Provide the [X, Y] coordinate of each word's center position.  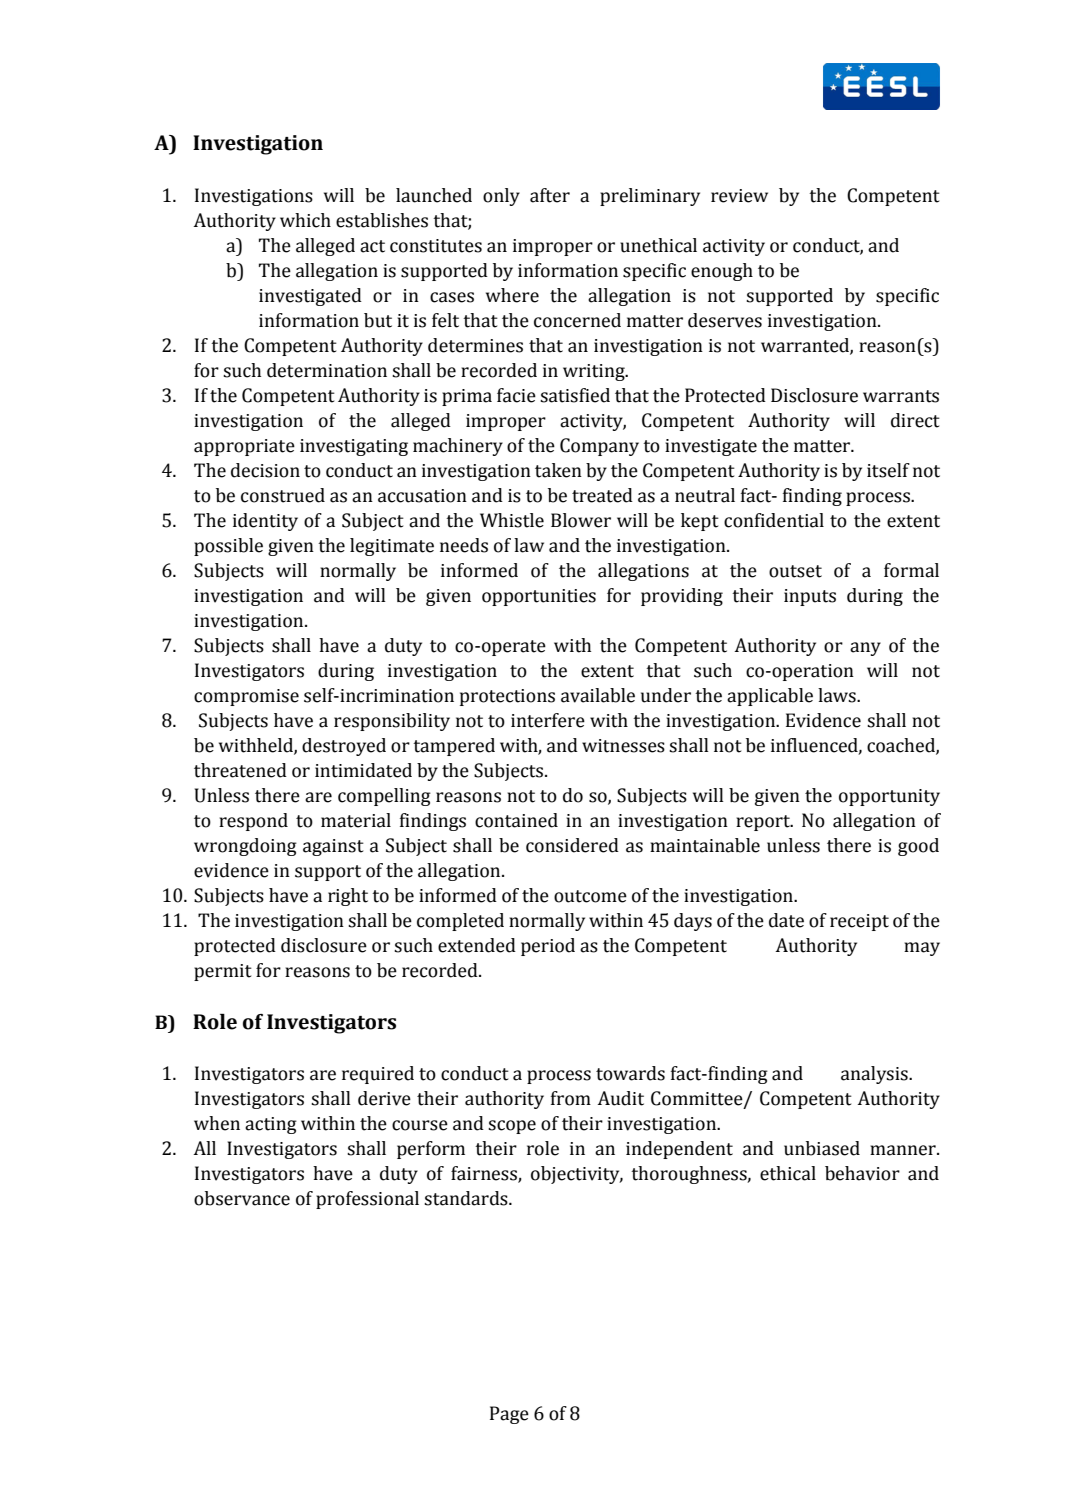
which [305, 220]
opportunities [539, 597]
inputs [810, 597]
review [739, 196]
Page [509, 1415]
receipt [859, 922]
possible [228, 547]
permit [223, 972]
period [548, 947]
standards [467, 1198]
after [550, 195]
